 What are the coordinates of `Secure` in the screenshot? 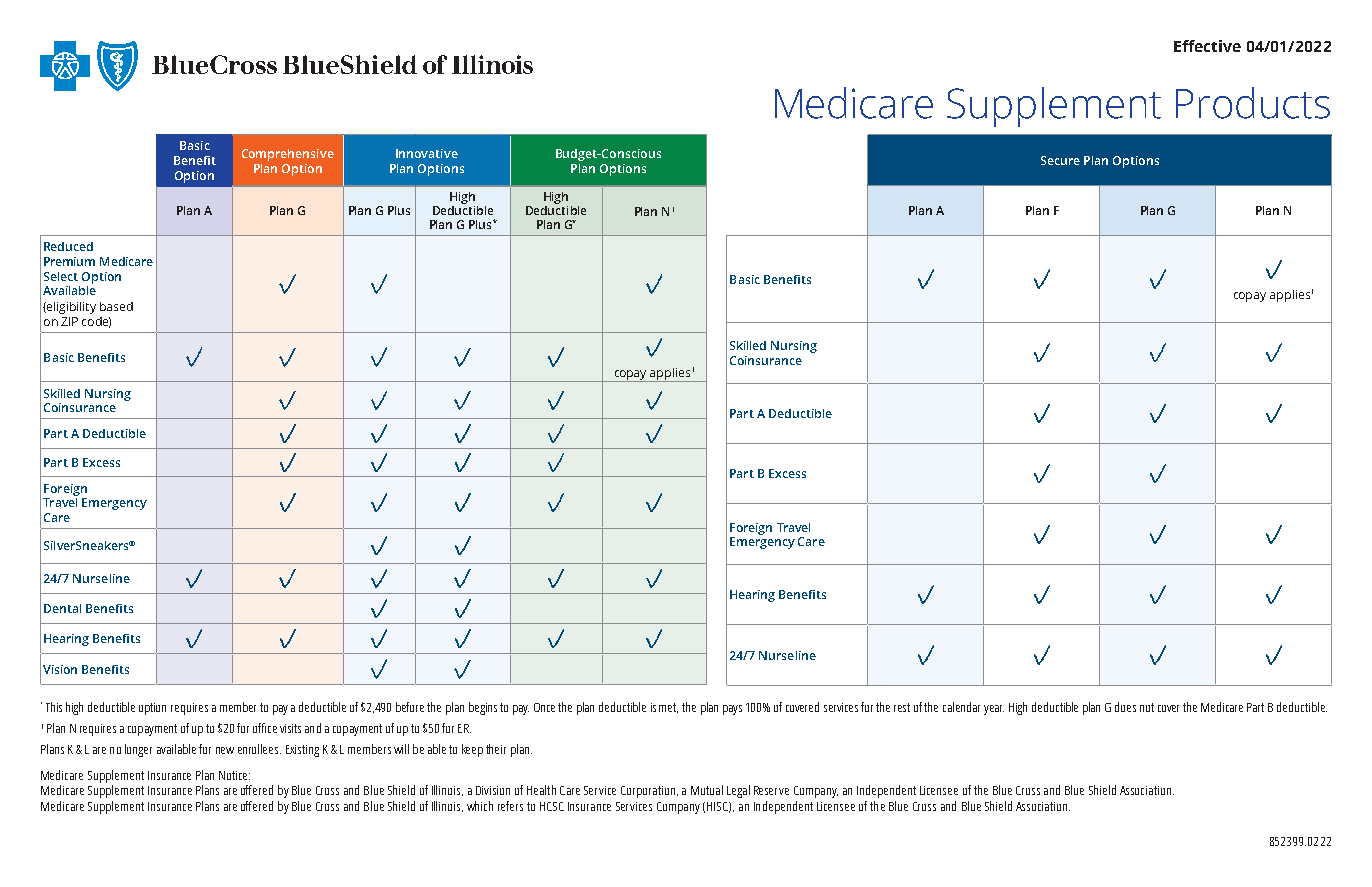 It's located at (1060, 160).
